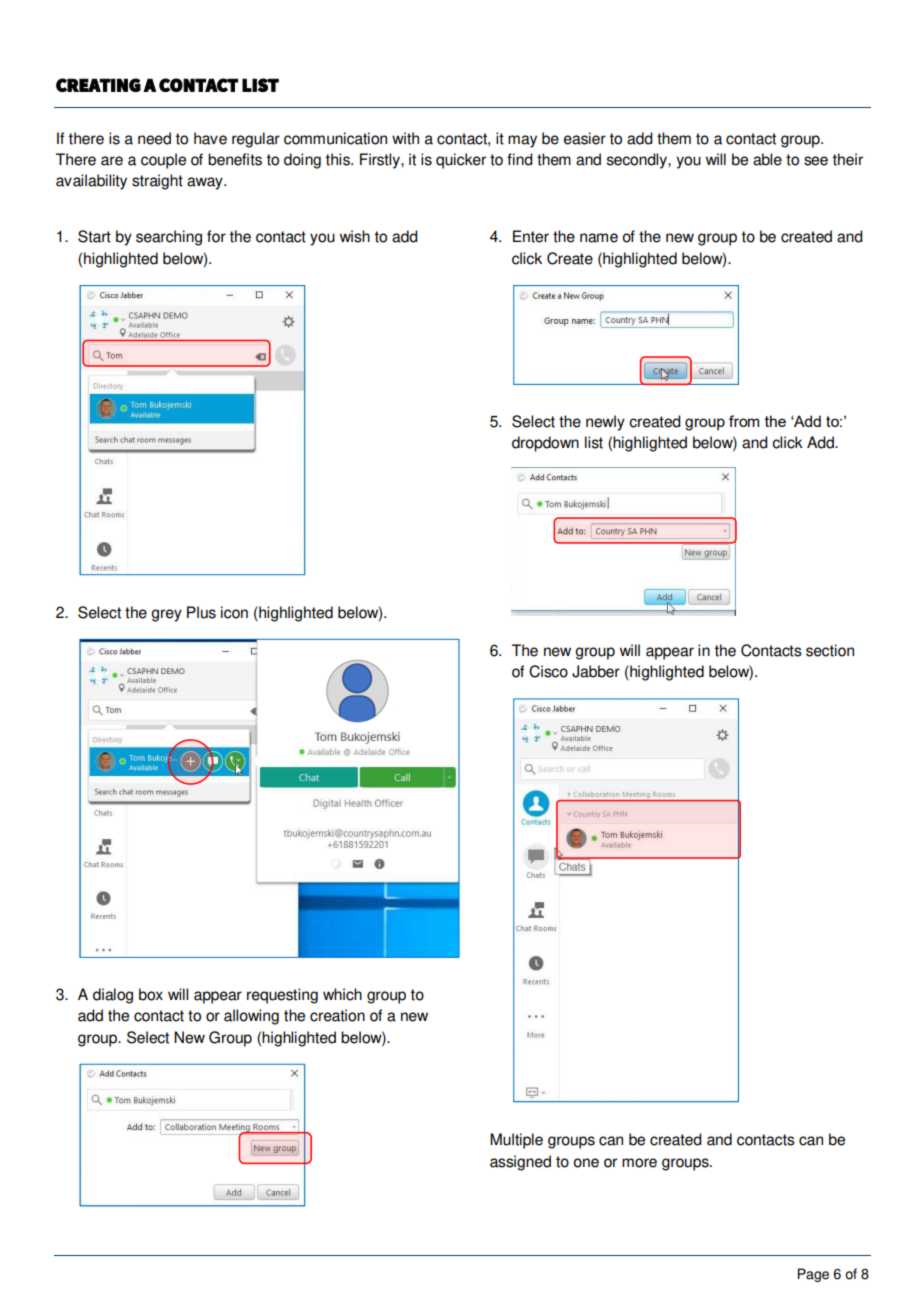 The image size is (924, 1308). I want to click on able, so click(767, 159).
